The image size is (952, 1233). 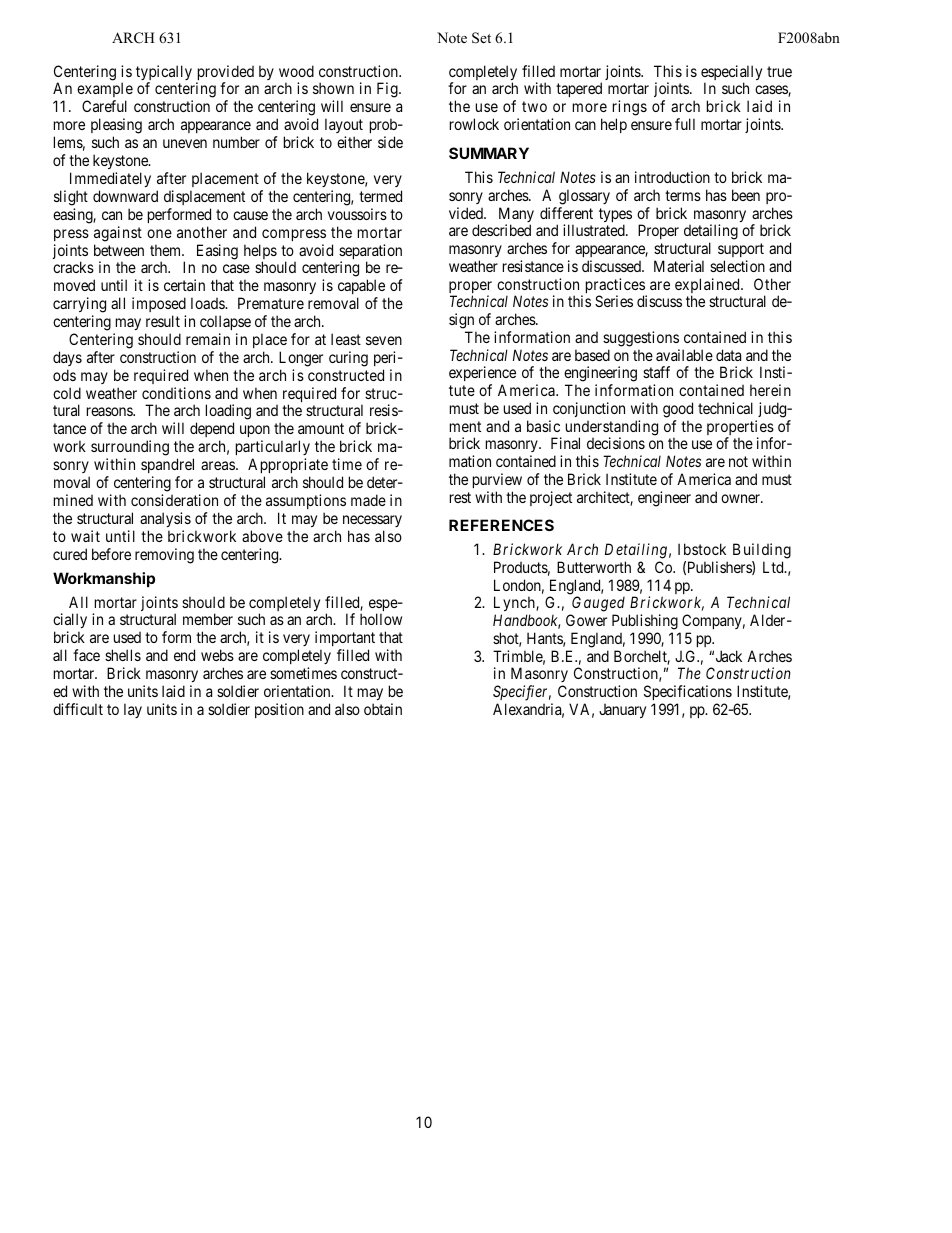 What do you see at coordinates (688, 692) in the screenshot?
I see `Specifications` at bounding box center [688, 692].
